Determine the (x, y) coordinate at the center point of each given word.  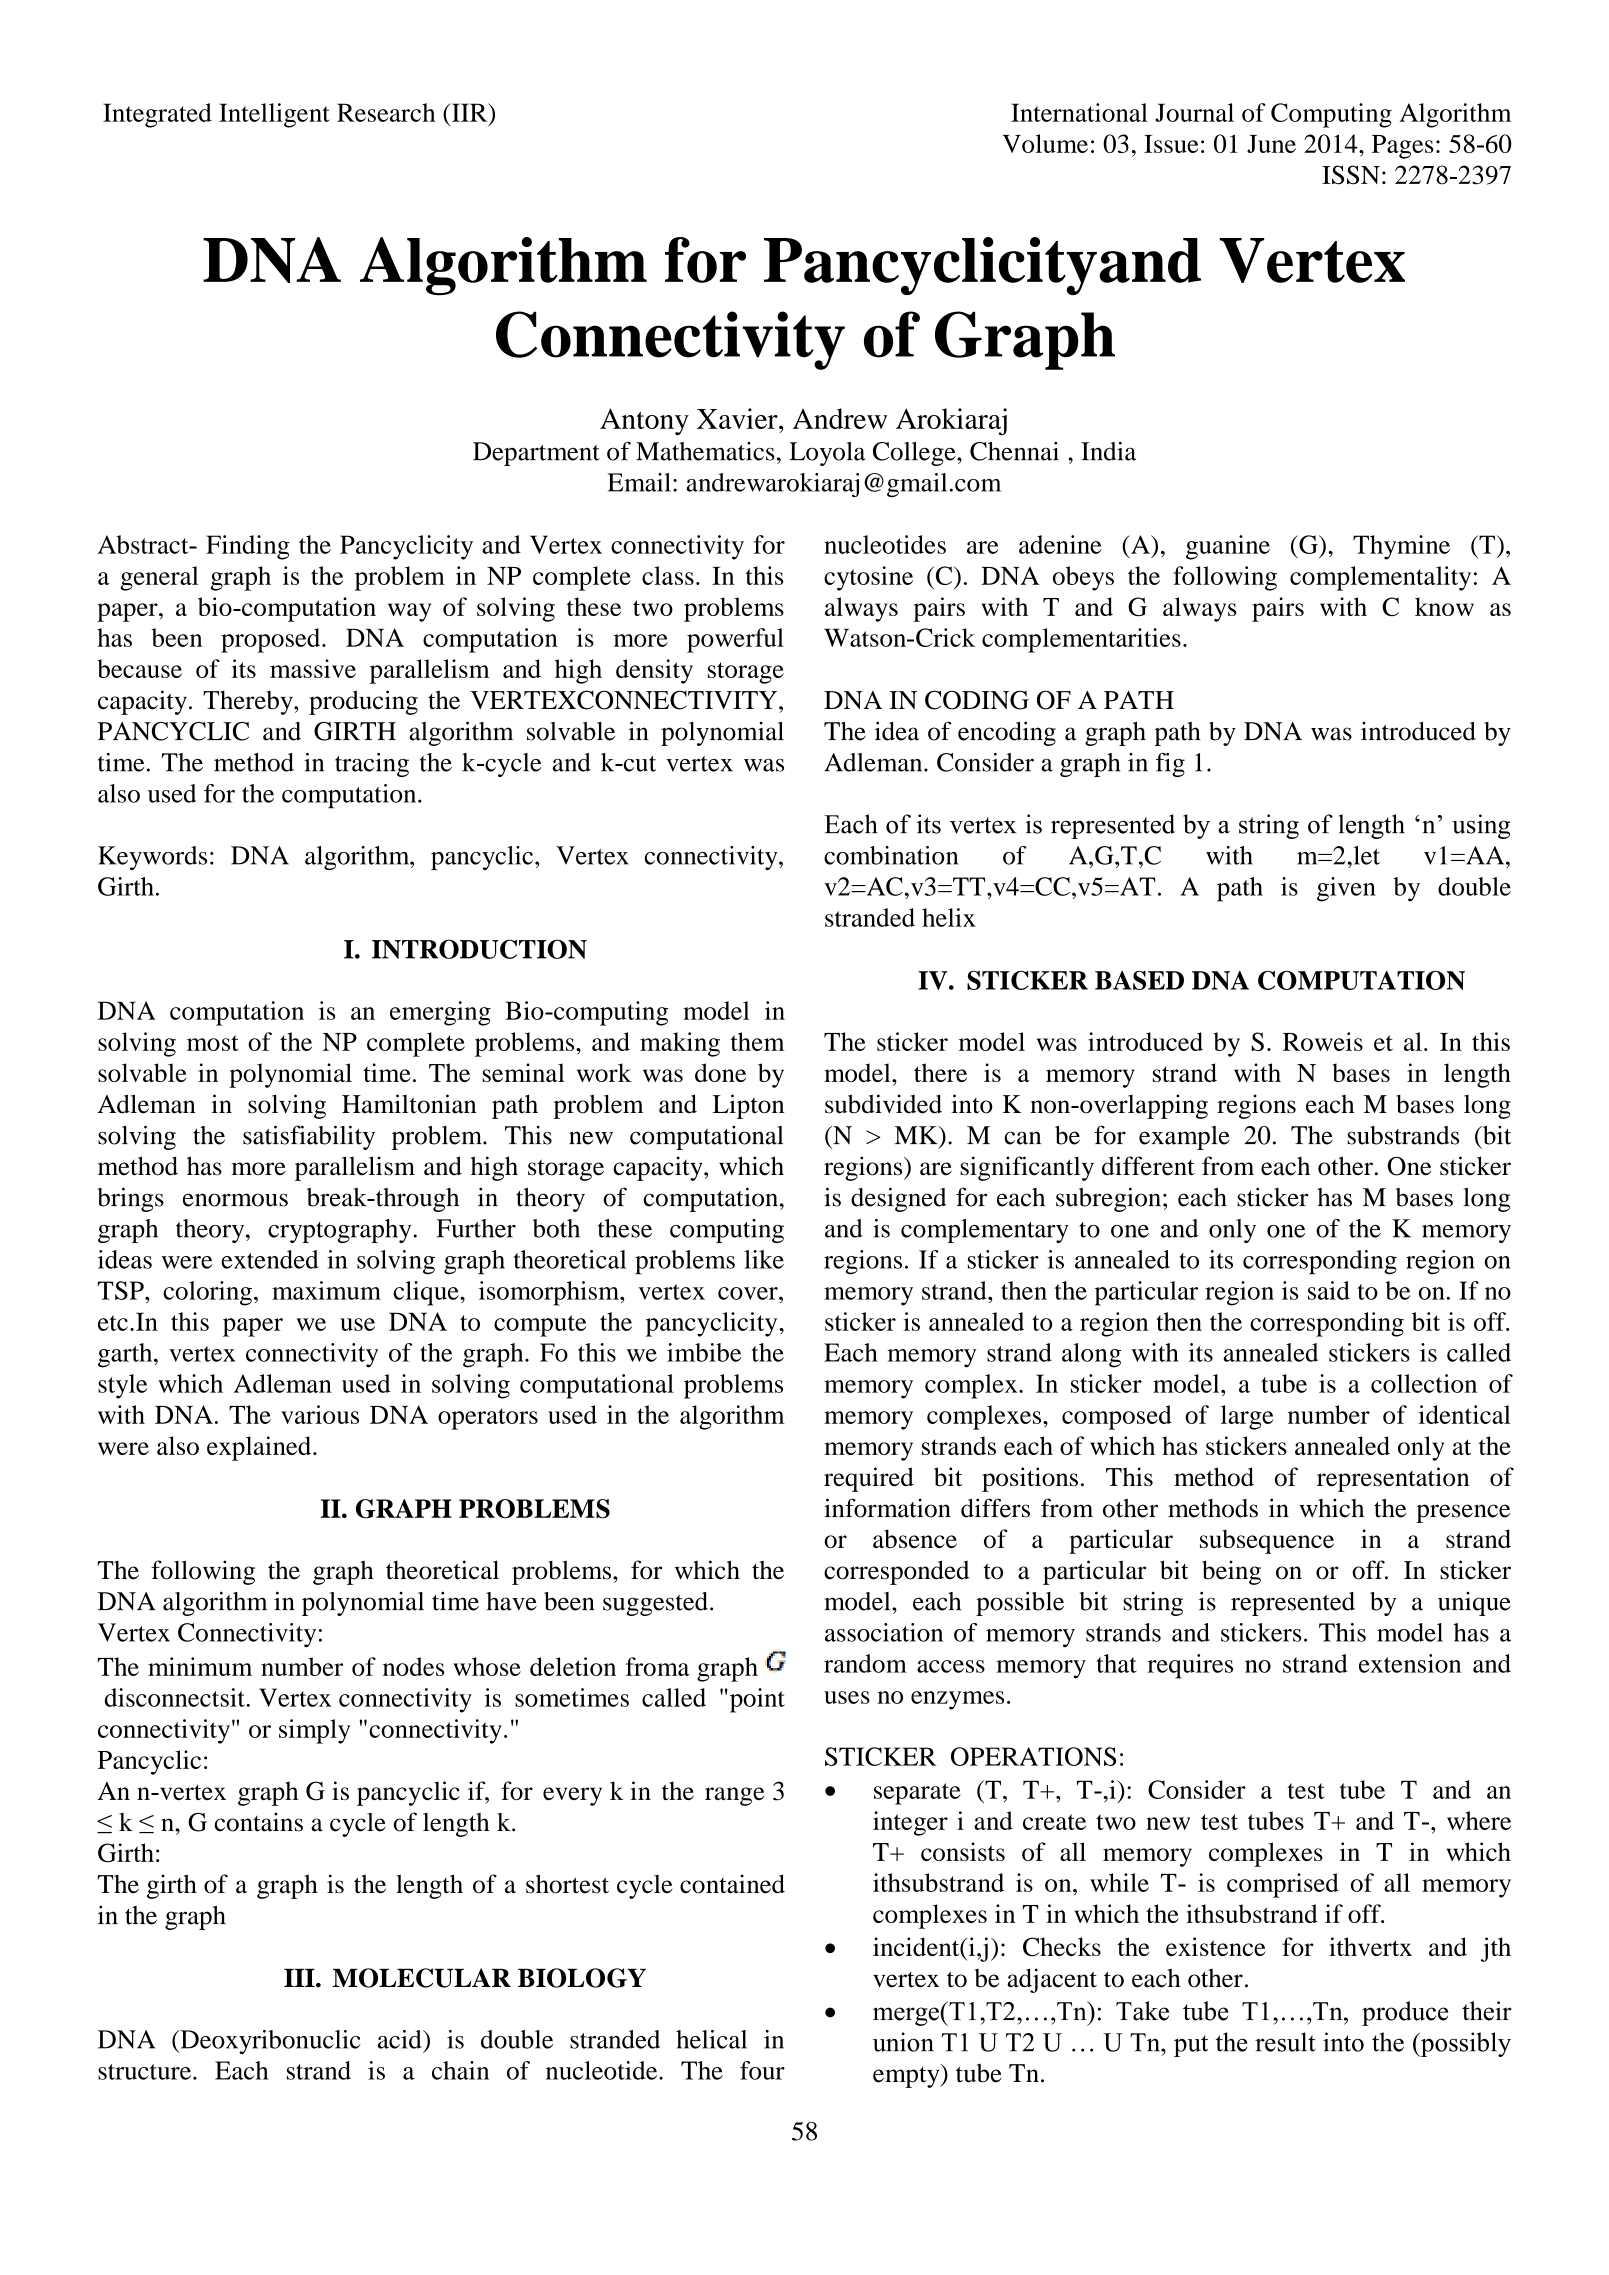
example (1184, 1138)
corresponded (896, 1572)
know (1444, 606)
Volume (1045, 143)
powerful (735, 640)
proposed (272, 640)
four (762, 2070)
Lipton (748, 1106)
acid (401, 2039)
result (1285, 2042)
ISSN (1351, 175)
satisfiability (309, 1137)
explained (260, 1448)
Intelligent (274, 115)
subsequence (1267, 1541)
